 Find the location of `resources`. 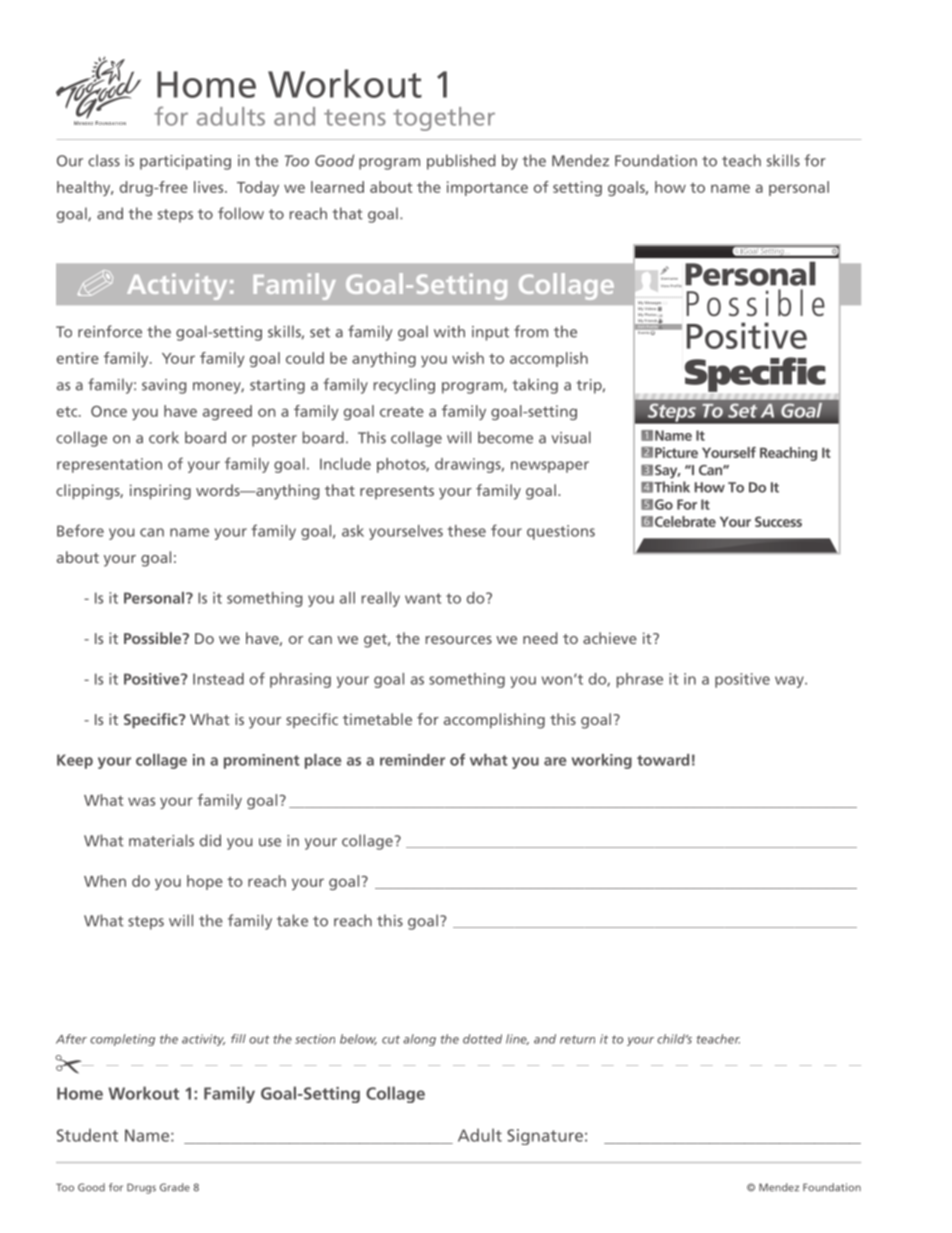

resources is located at coordinates (459, 640).
